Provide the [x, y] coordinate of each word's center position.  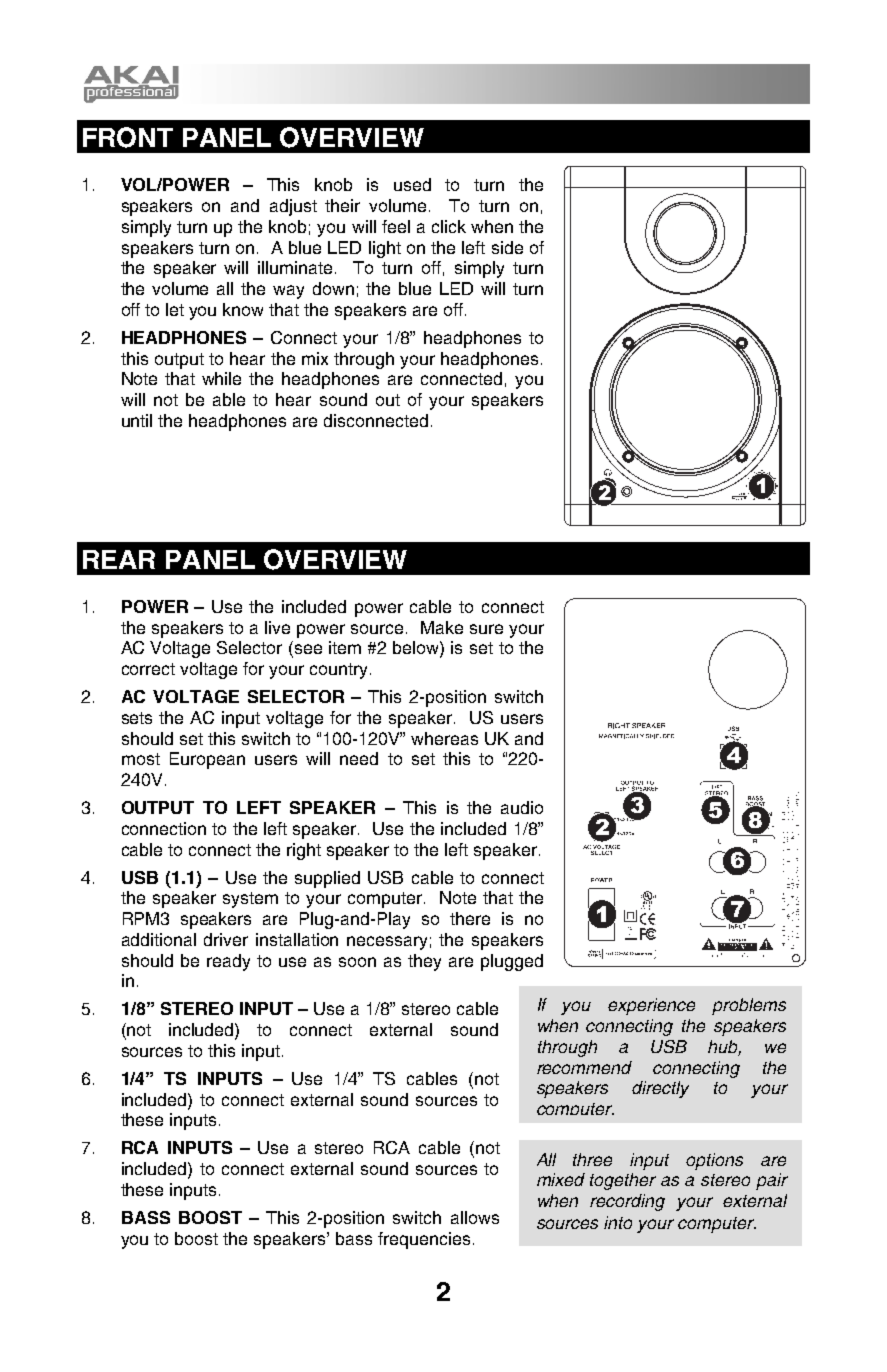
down [333, 288]
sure [486, 629]
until [137, 420]
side [507, 247]
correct [148, 669]
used [412, 184]
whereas [444, 738]
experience [651, 1006]
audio [522, 807]
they [424, 962]
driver [226, 939]
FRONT [128, 137]
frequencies [424, 1240]
